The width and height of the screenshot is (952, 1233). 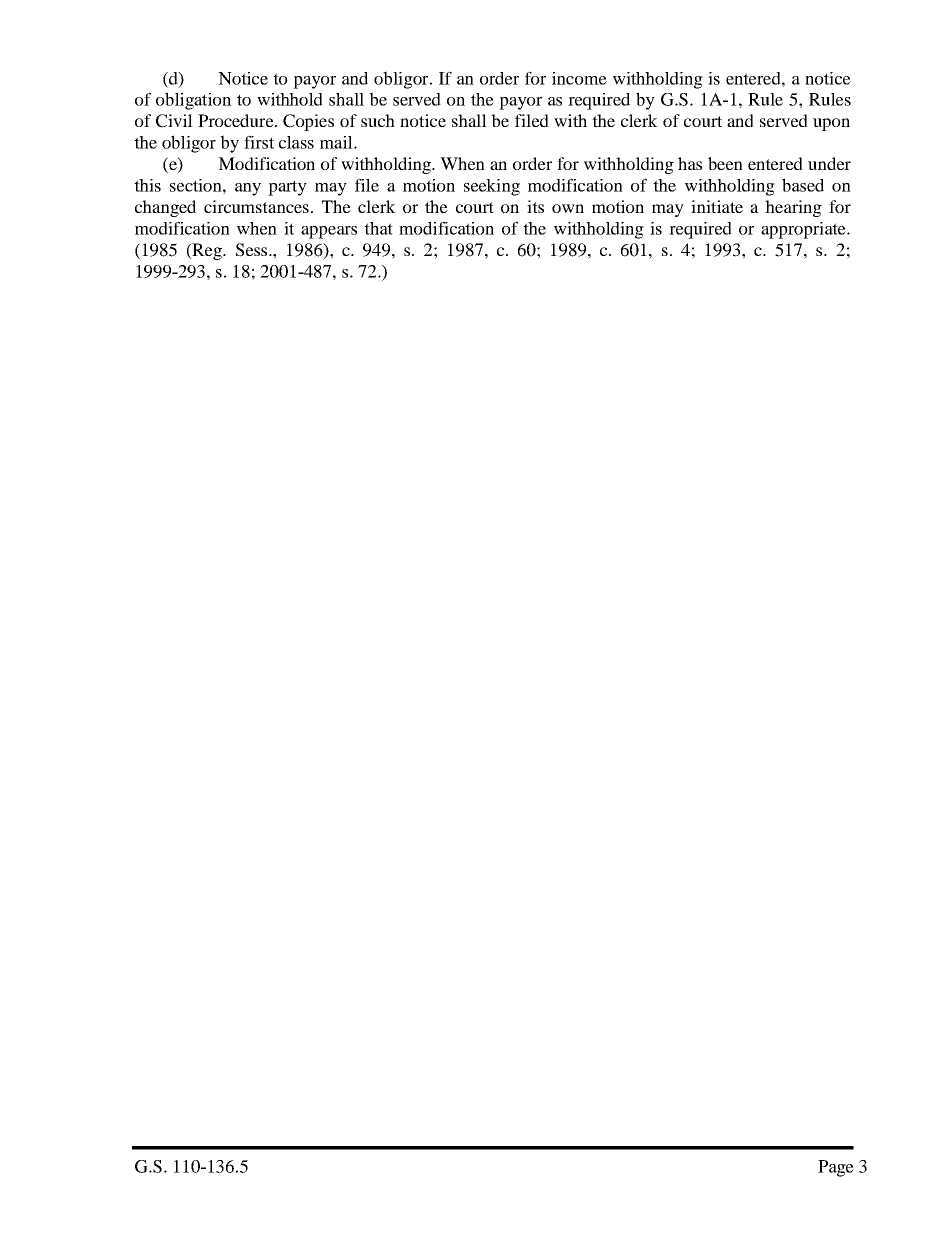 I want to click on appropriate, so click(x=804, y=230).
